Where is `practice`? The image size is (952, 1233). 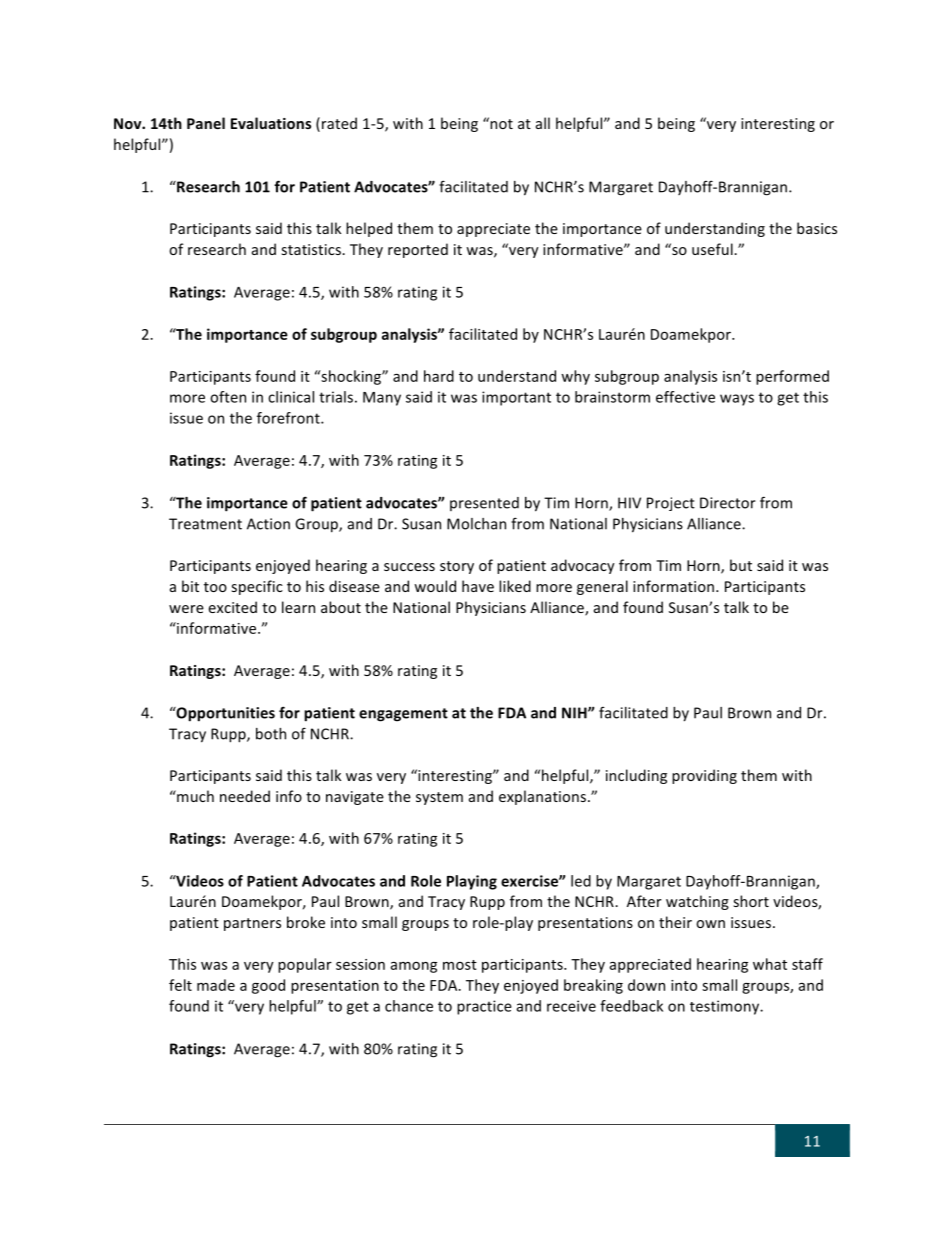 practice is located at coordinates (484, 1007).
